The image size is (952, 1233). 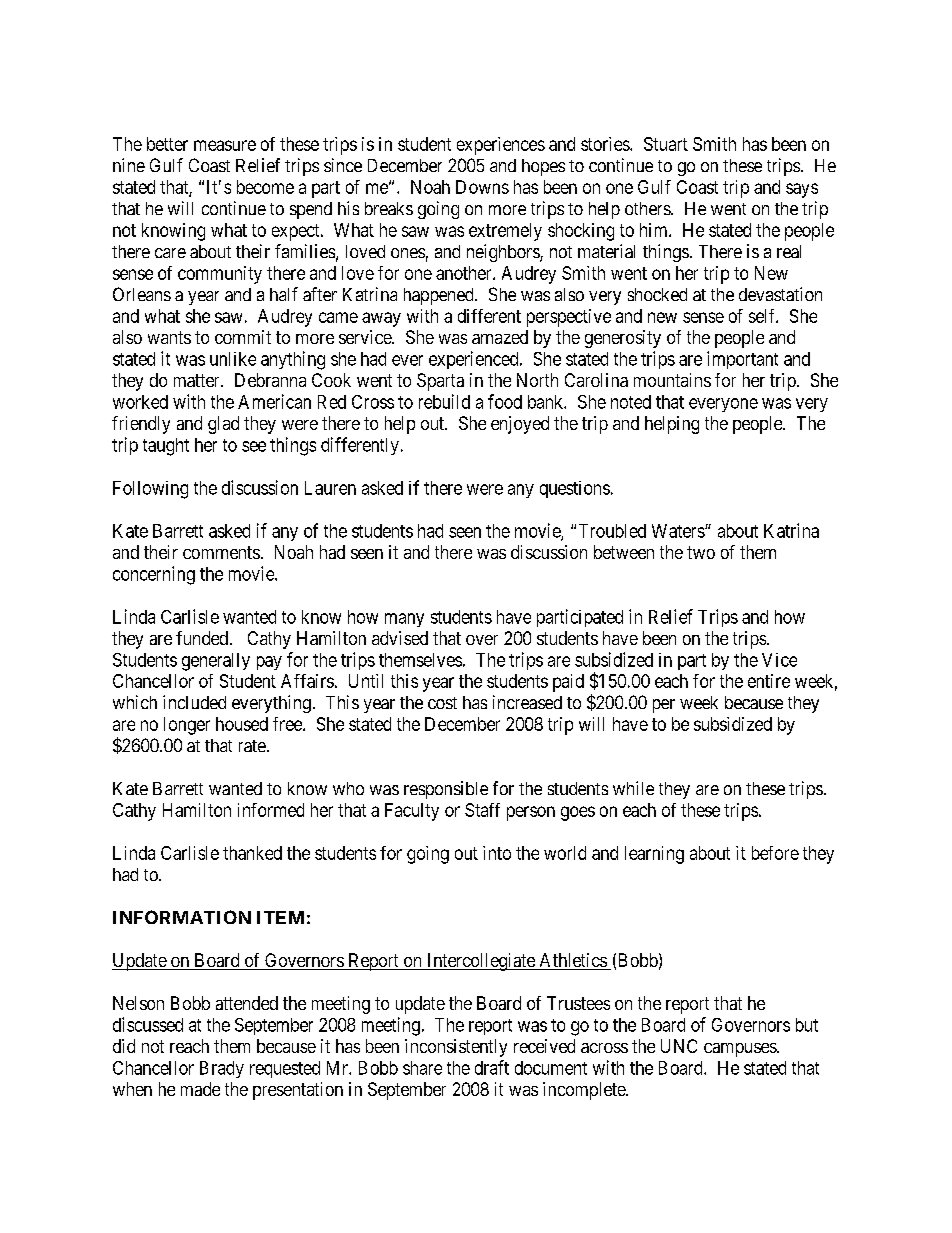 I want to click on two, so click(x=701, y=552).
